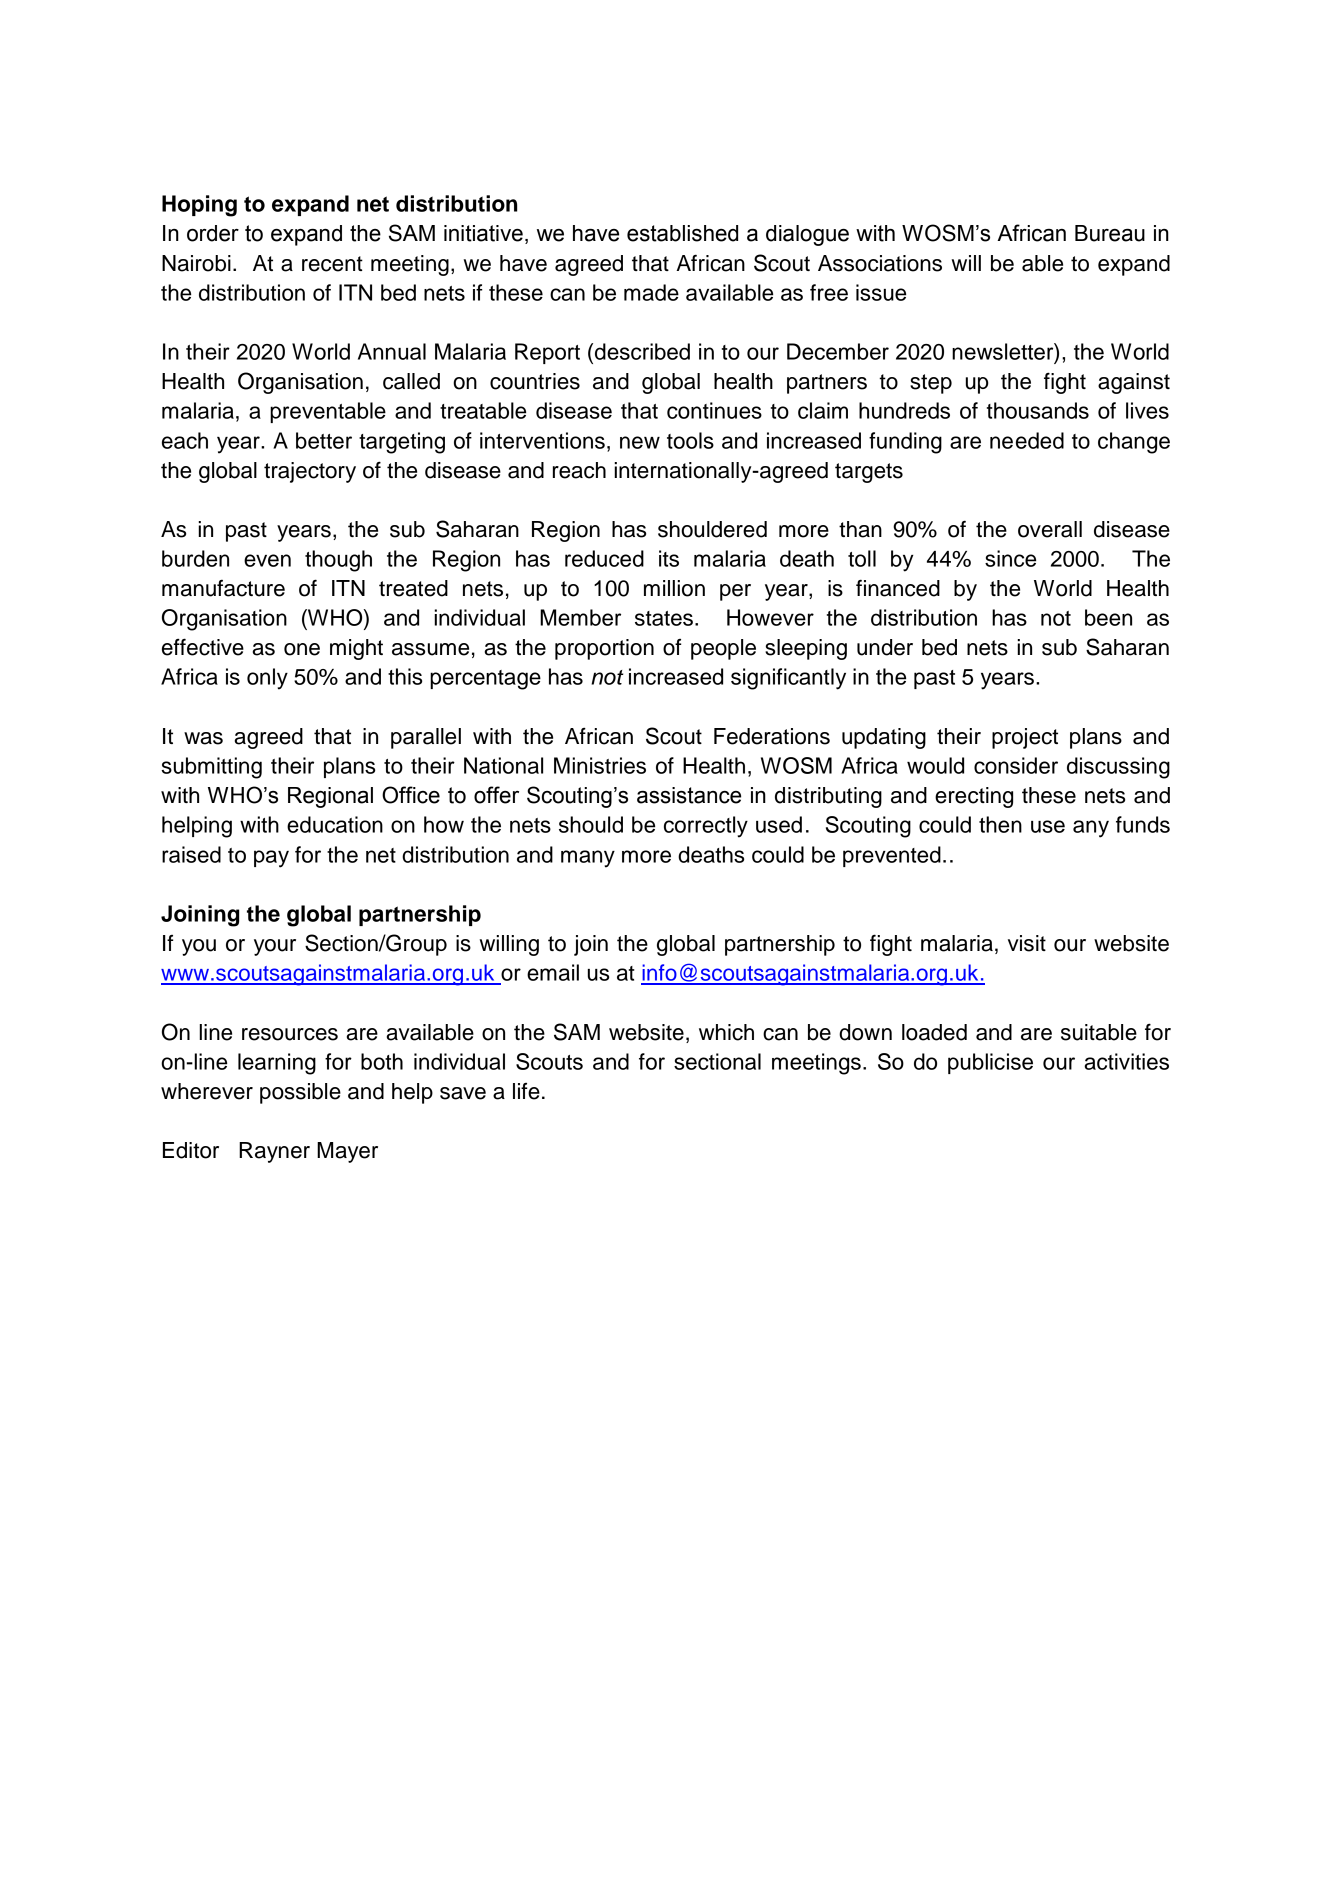 This page has height=1883, width=1332. What do you see at coordinates (335, 824) in the page?
I see `education` at bounding box center [335, 824].
